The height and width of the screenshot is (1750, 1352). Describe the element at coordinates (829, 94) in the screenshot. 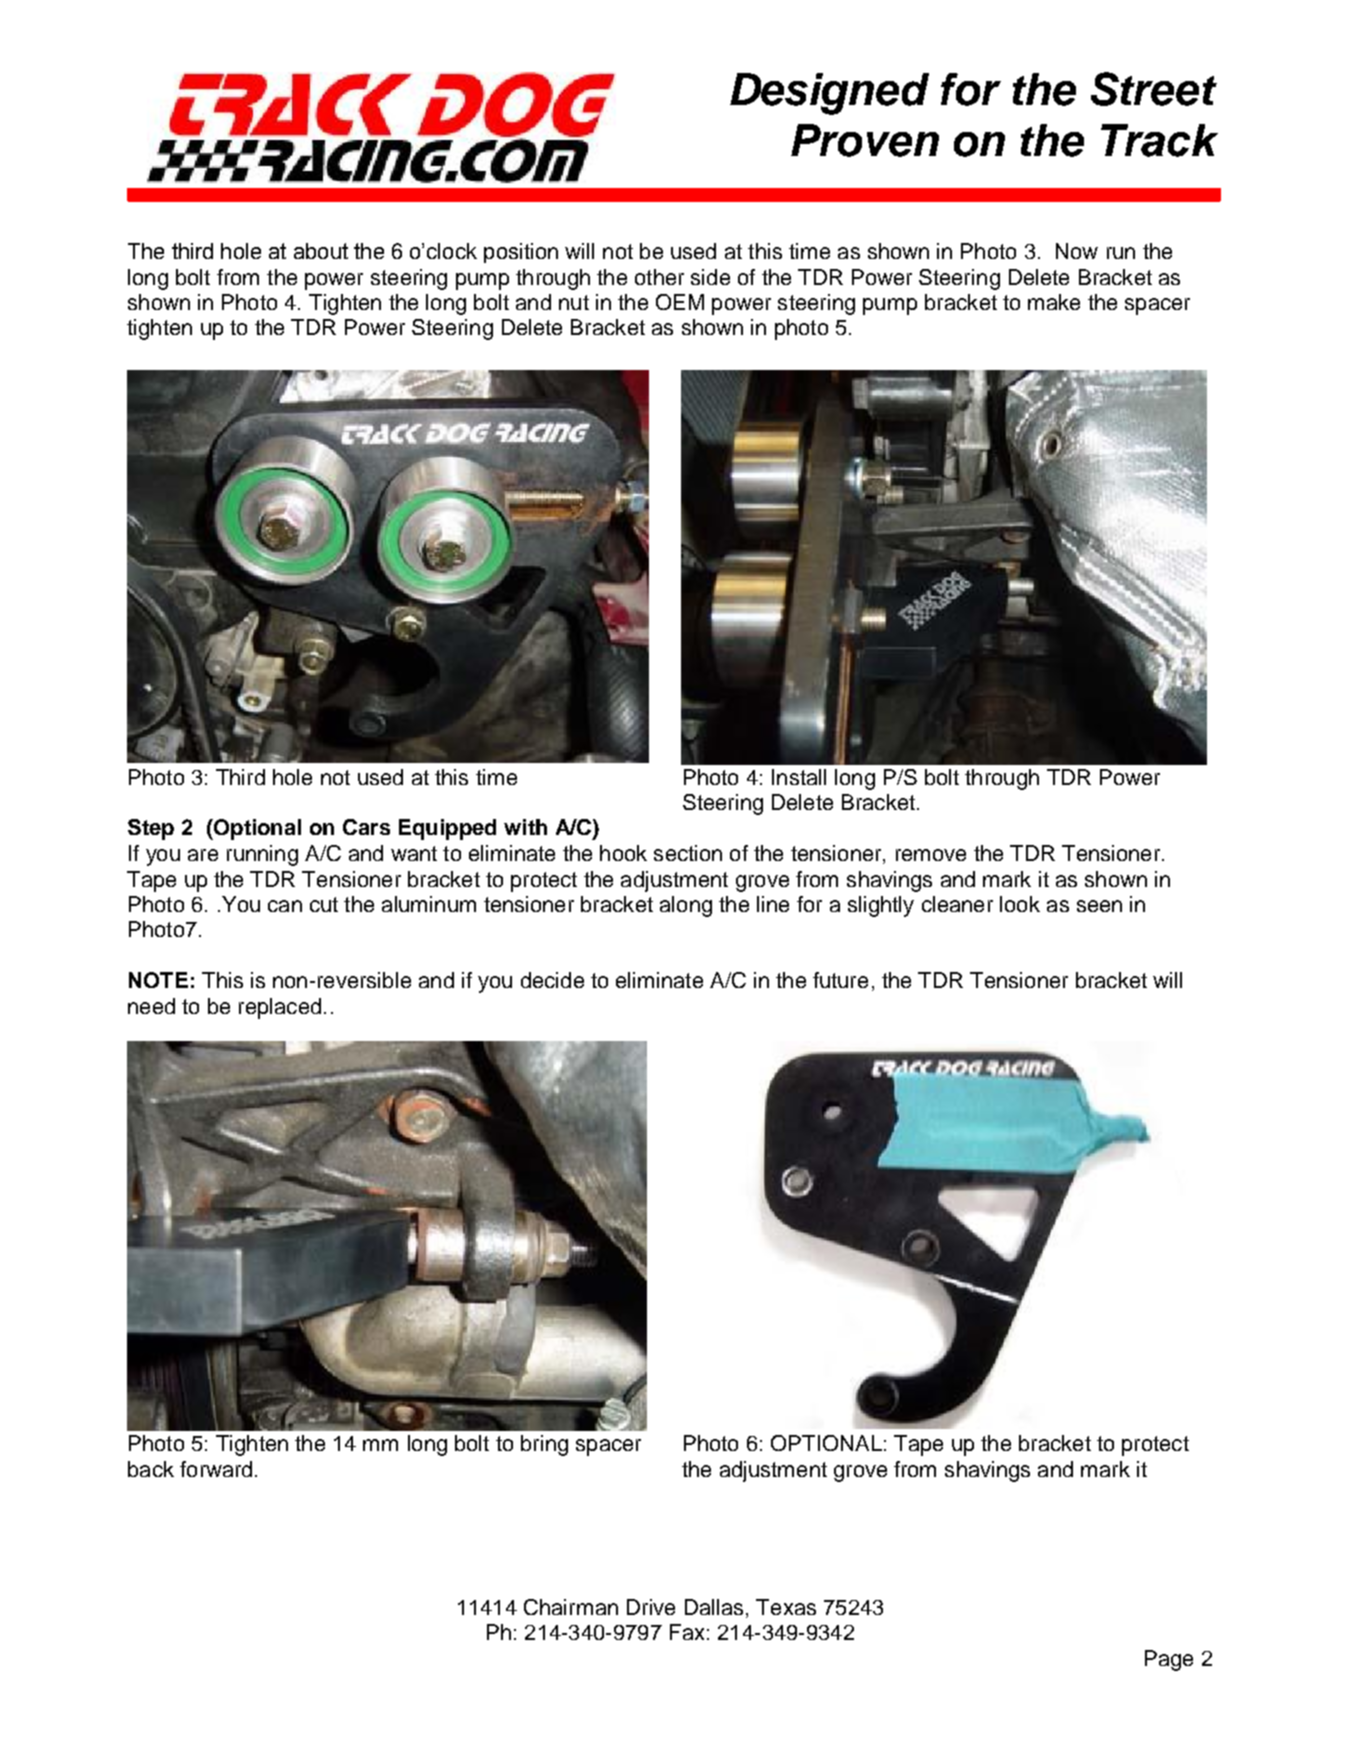

I see `Designed` at that location.
